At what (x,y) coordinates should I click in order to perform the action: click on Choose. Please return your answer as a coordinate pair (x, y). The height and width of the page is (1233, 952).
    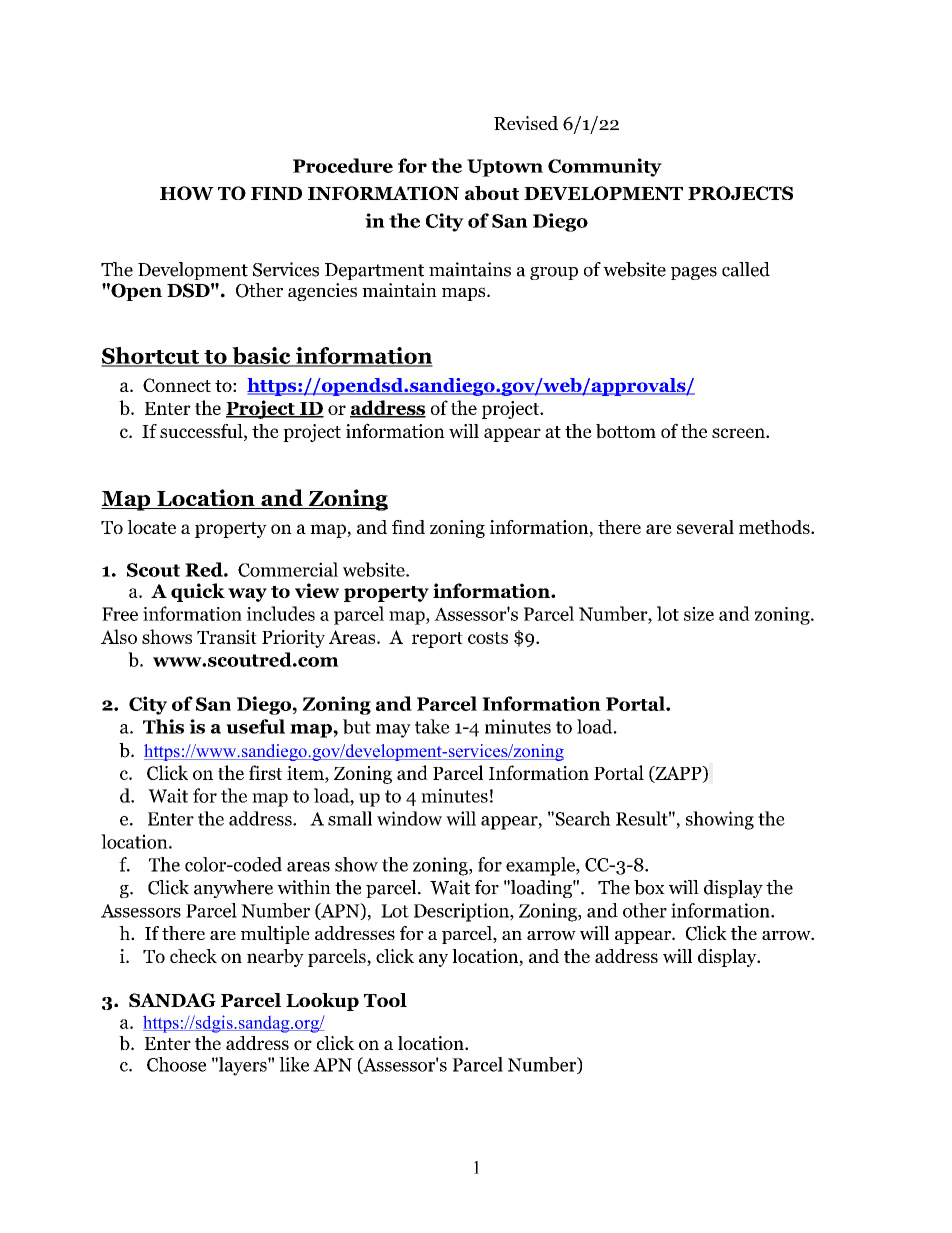
    Looking at the image, I should click on (176, 1064).
